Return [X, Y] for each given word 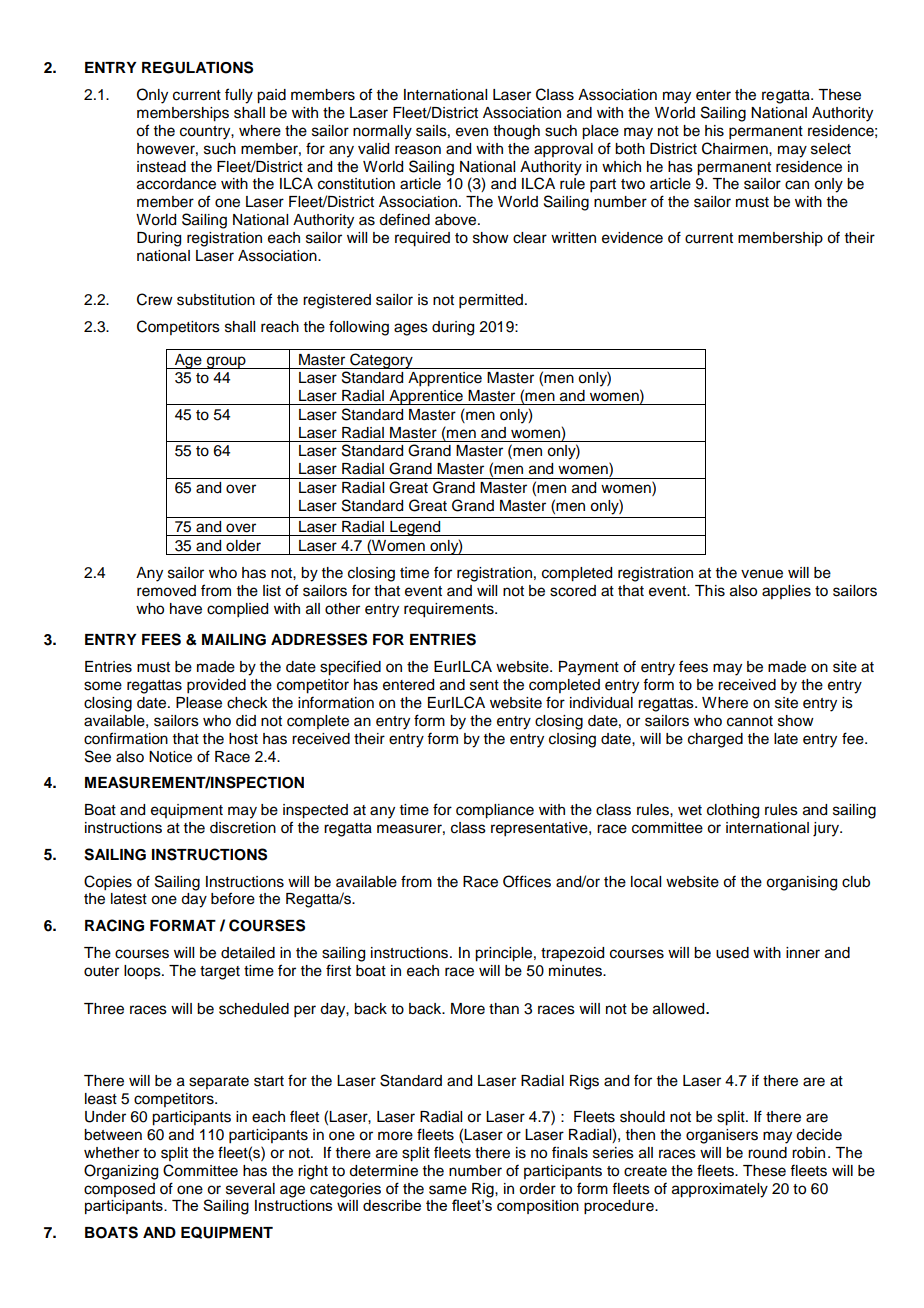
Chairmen [736, 148]
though [516, 132]
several [250, 1189]
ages [411, 329]
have [186, 609]
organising [801, 883]
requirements [450, 610]
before [233, 898]
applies [786, 592]
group [226, 362]
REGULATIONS [197, 67]
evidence [632, 238]
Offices [527, 881]
